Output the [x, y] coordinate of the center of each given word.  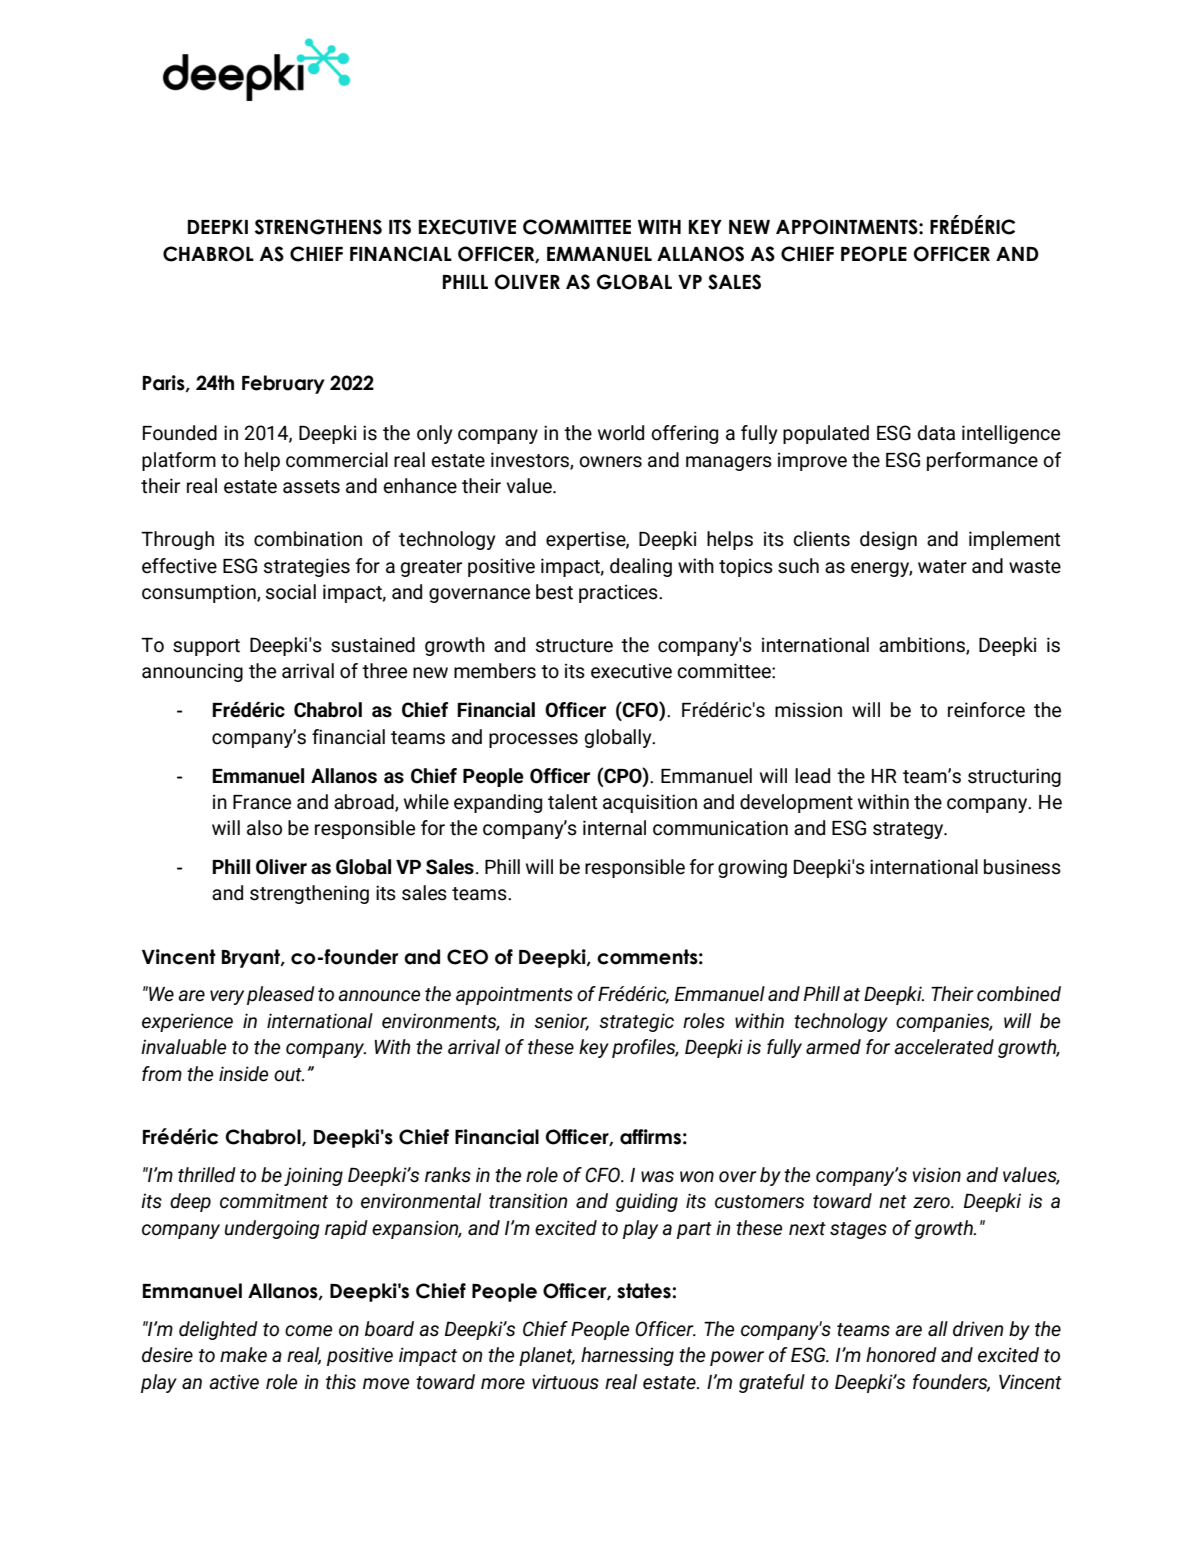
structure [574, 646]
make [243, 1355]
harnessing [627, 1356]
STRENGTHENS [318, 227]
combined [1019, 994]
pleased [281, 995]
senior [561, 1022]
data [936, 433]
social [291, 592]
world [621, 433]
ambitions [923, 646]
